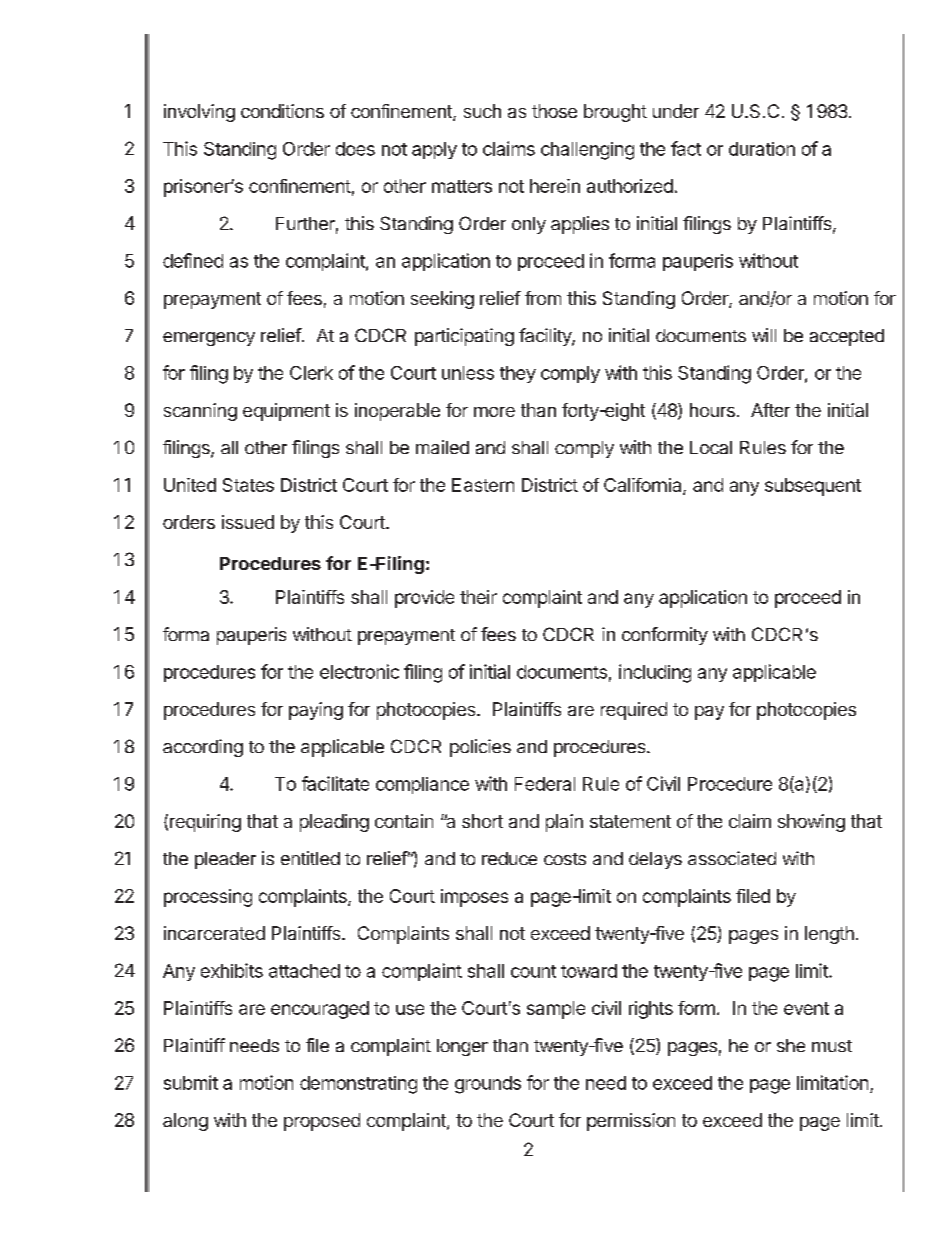 The image size is (952, 1233). I want to click on proposed, so click(322, 1122).
